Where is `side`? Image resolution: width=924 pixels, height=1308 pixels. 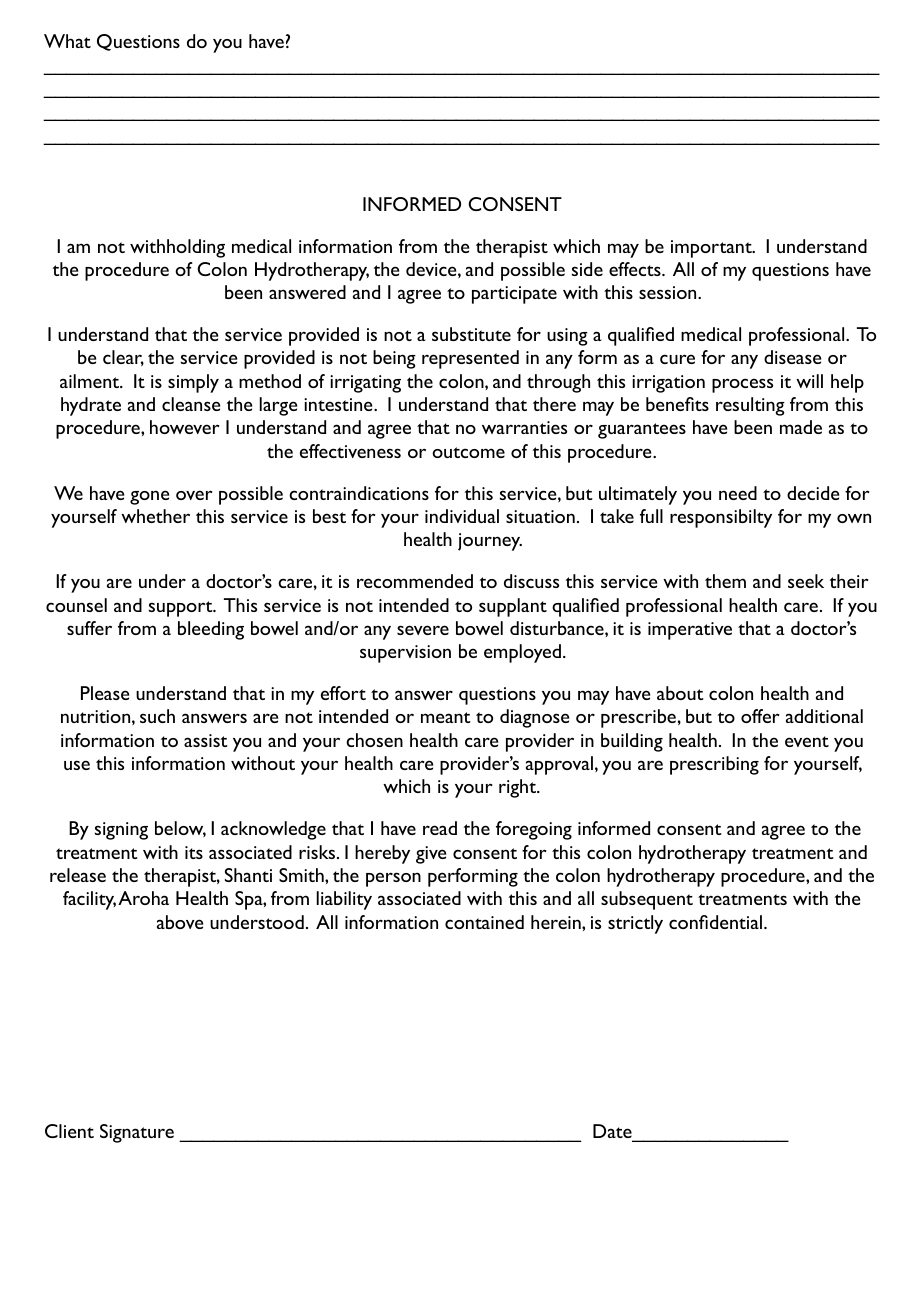 side is located at coordinates (587, 269).
